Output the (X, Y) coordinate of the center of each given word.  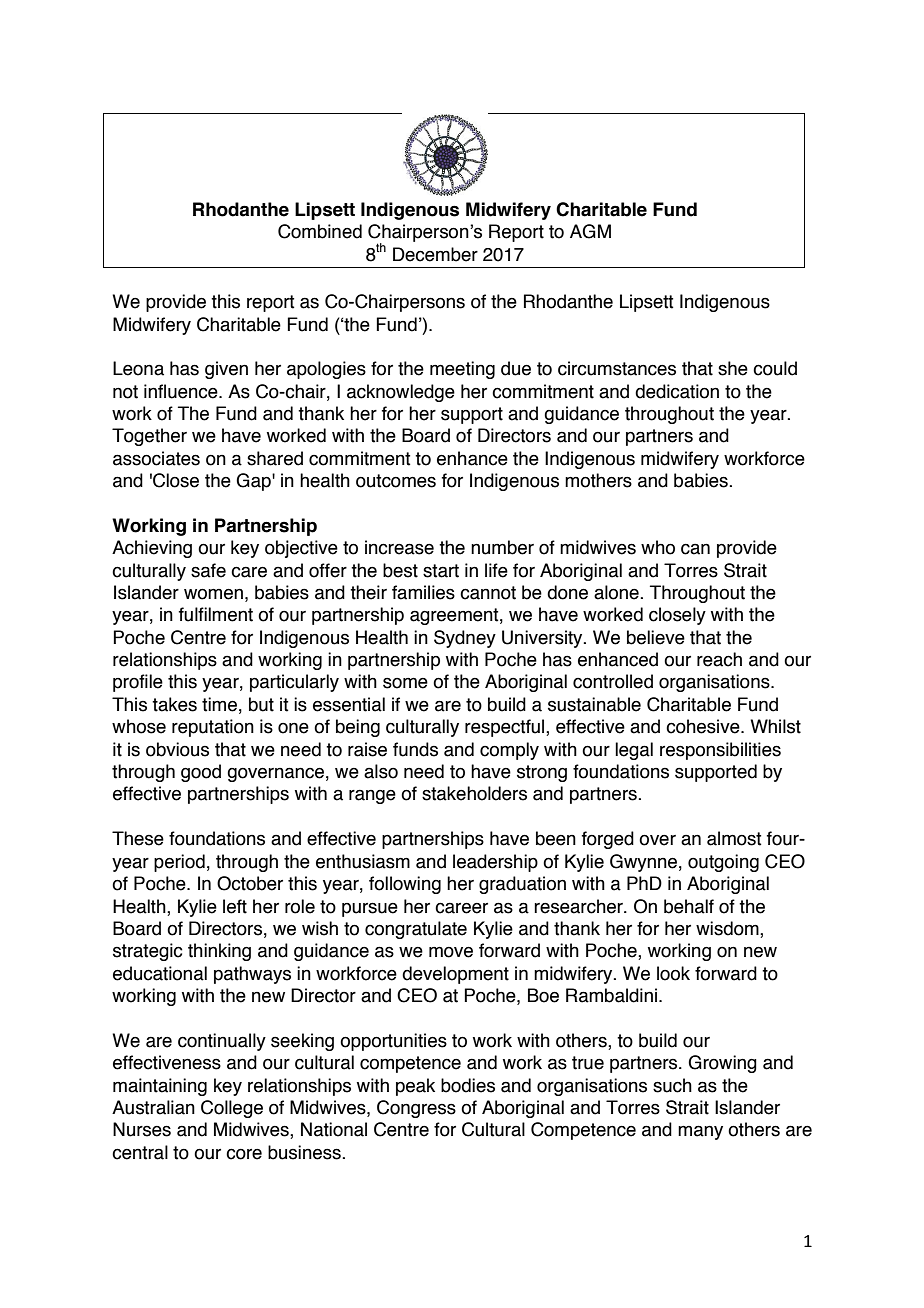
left (235, 906)
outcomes (396, 481)
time (219, 704)
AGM (590, 231)
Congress (416, 1109)
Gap (254, 482)
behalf (689, 906)
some (405, 683)
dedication (677, 391)
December (435, 254)
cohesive (704, 726)
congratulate (416, 930)
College (232, 1109)
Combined (320, 231)
